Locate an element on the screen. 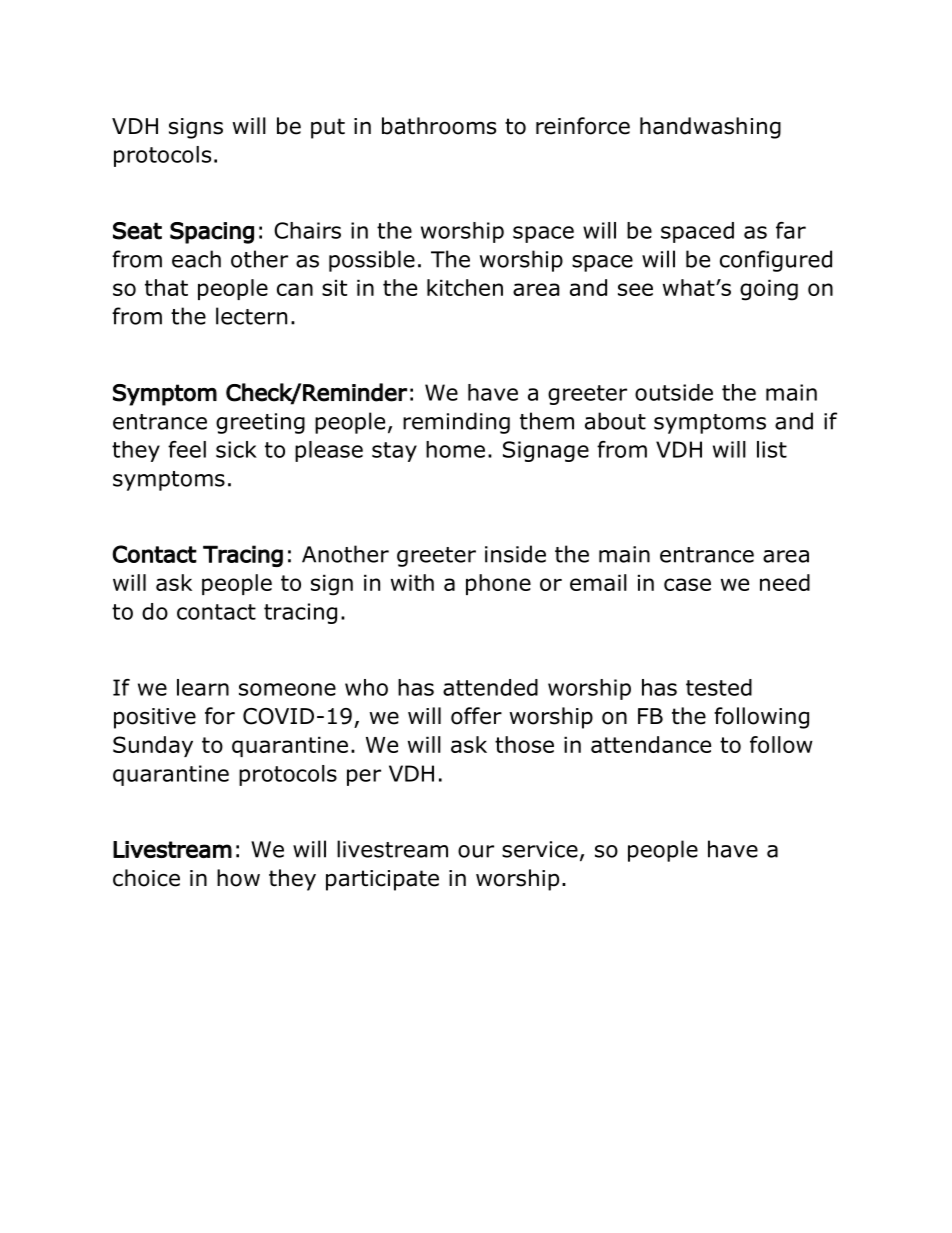 Image resolution: width=952 pixels, height=1233 pixels. handwashing is located at coordinates (710, 128).
